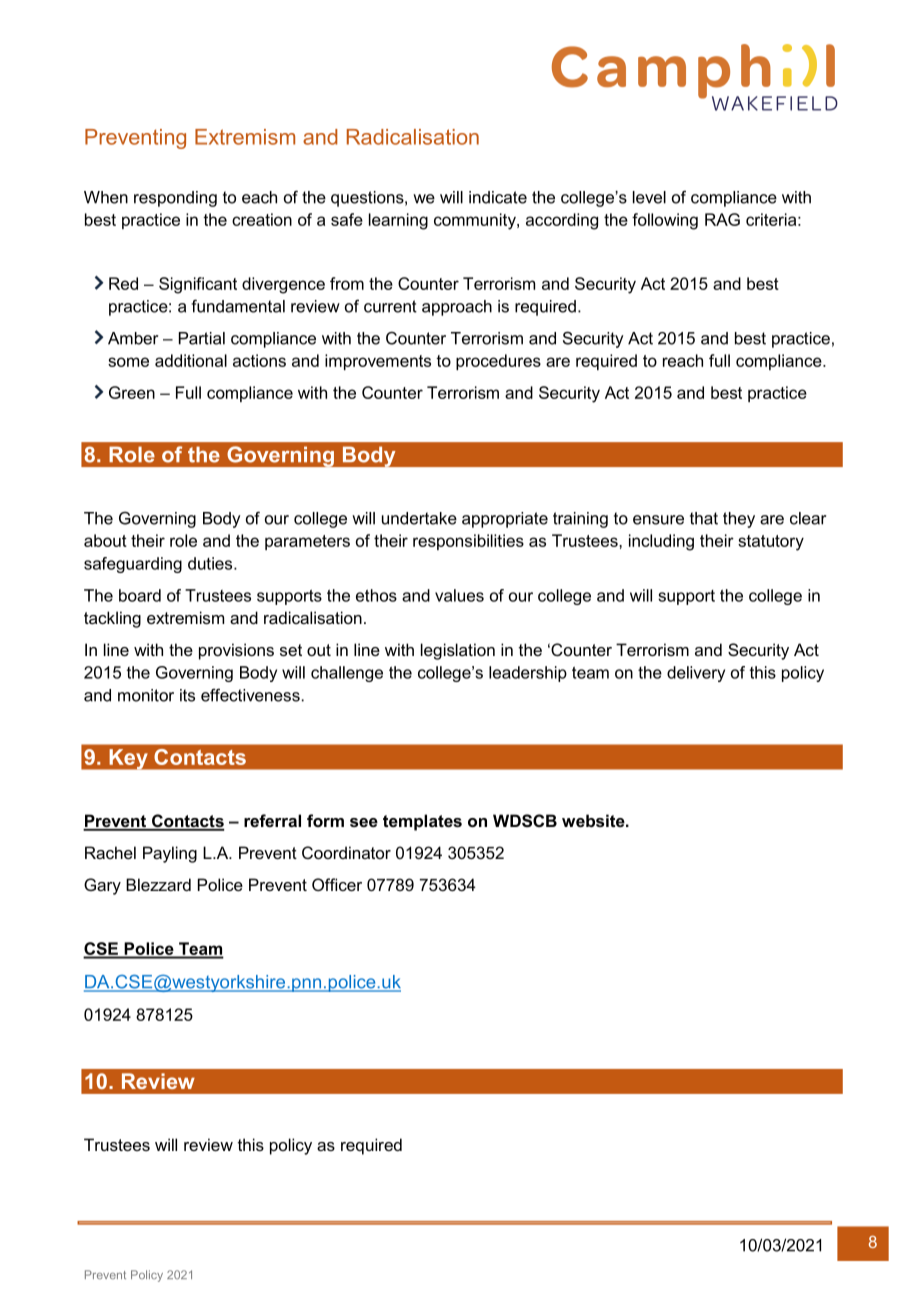  What do you see at coordinates (476, 221) in the screenshot?
I see `community` at bounding box center [476, 221].
